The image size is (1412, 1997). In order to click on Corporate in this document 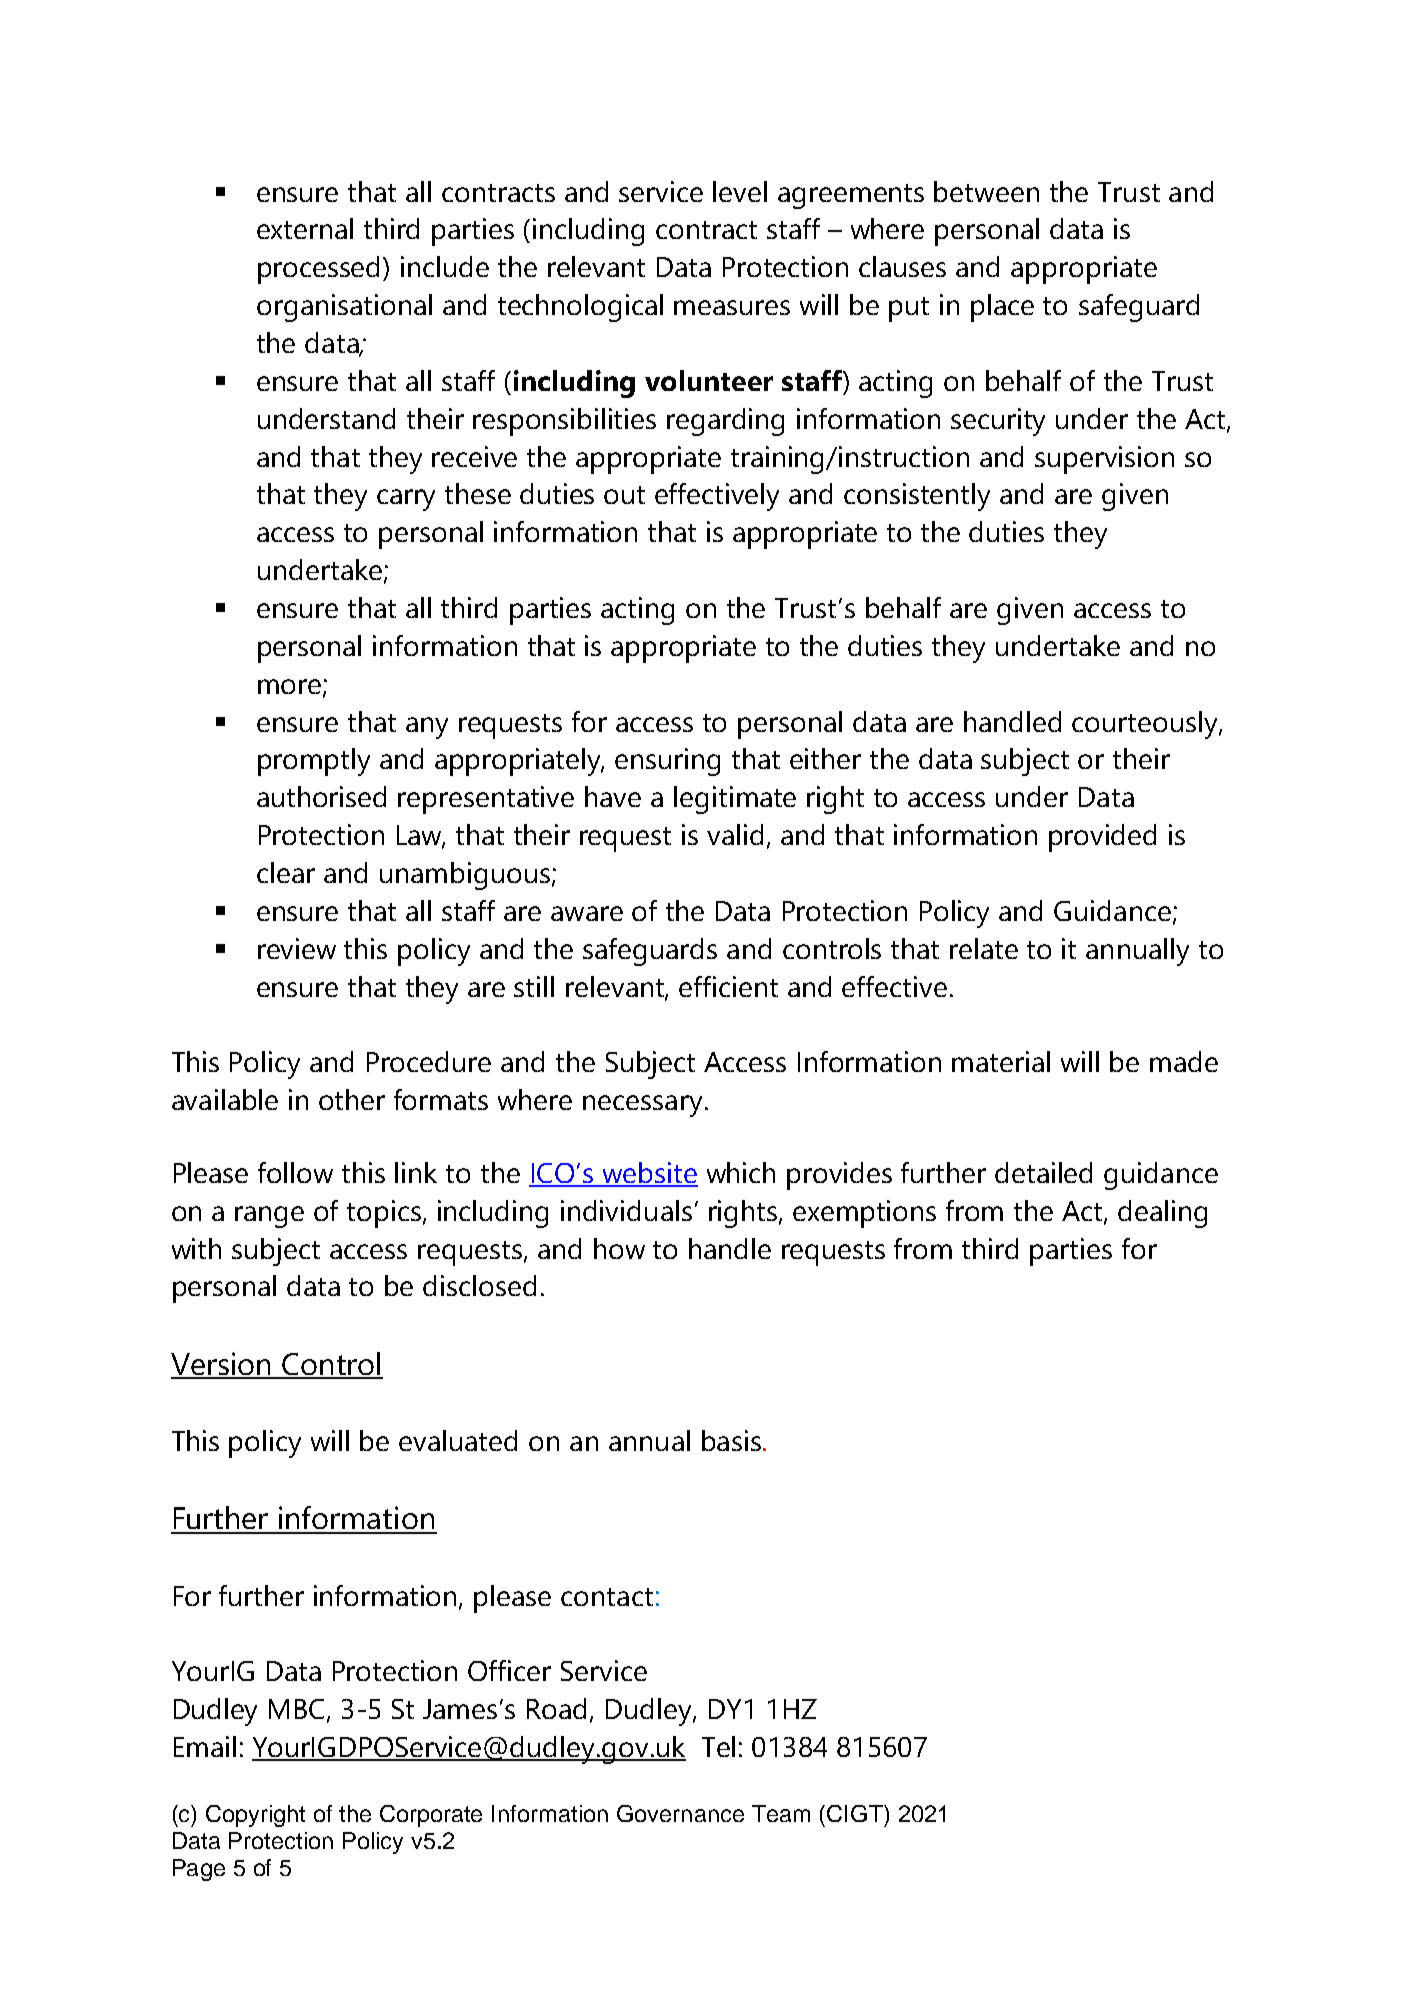, I will do `click(431, 1816)`.
